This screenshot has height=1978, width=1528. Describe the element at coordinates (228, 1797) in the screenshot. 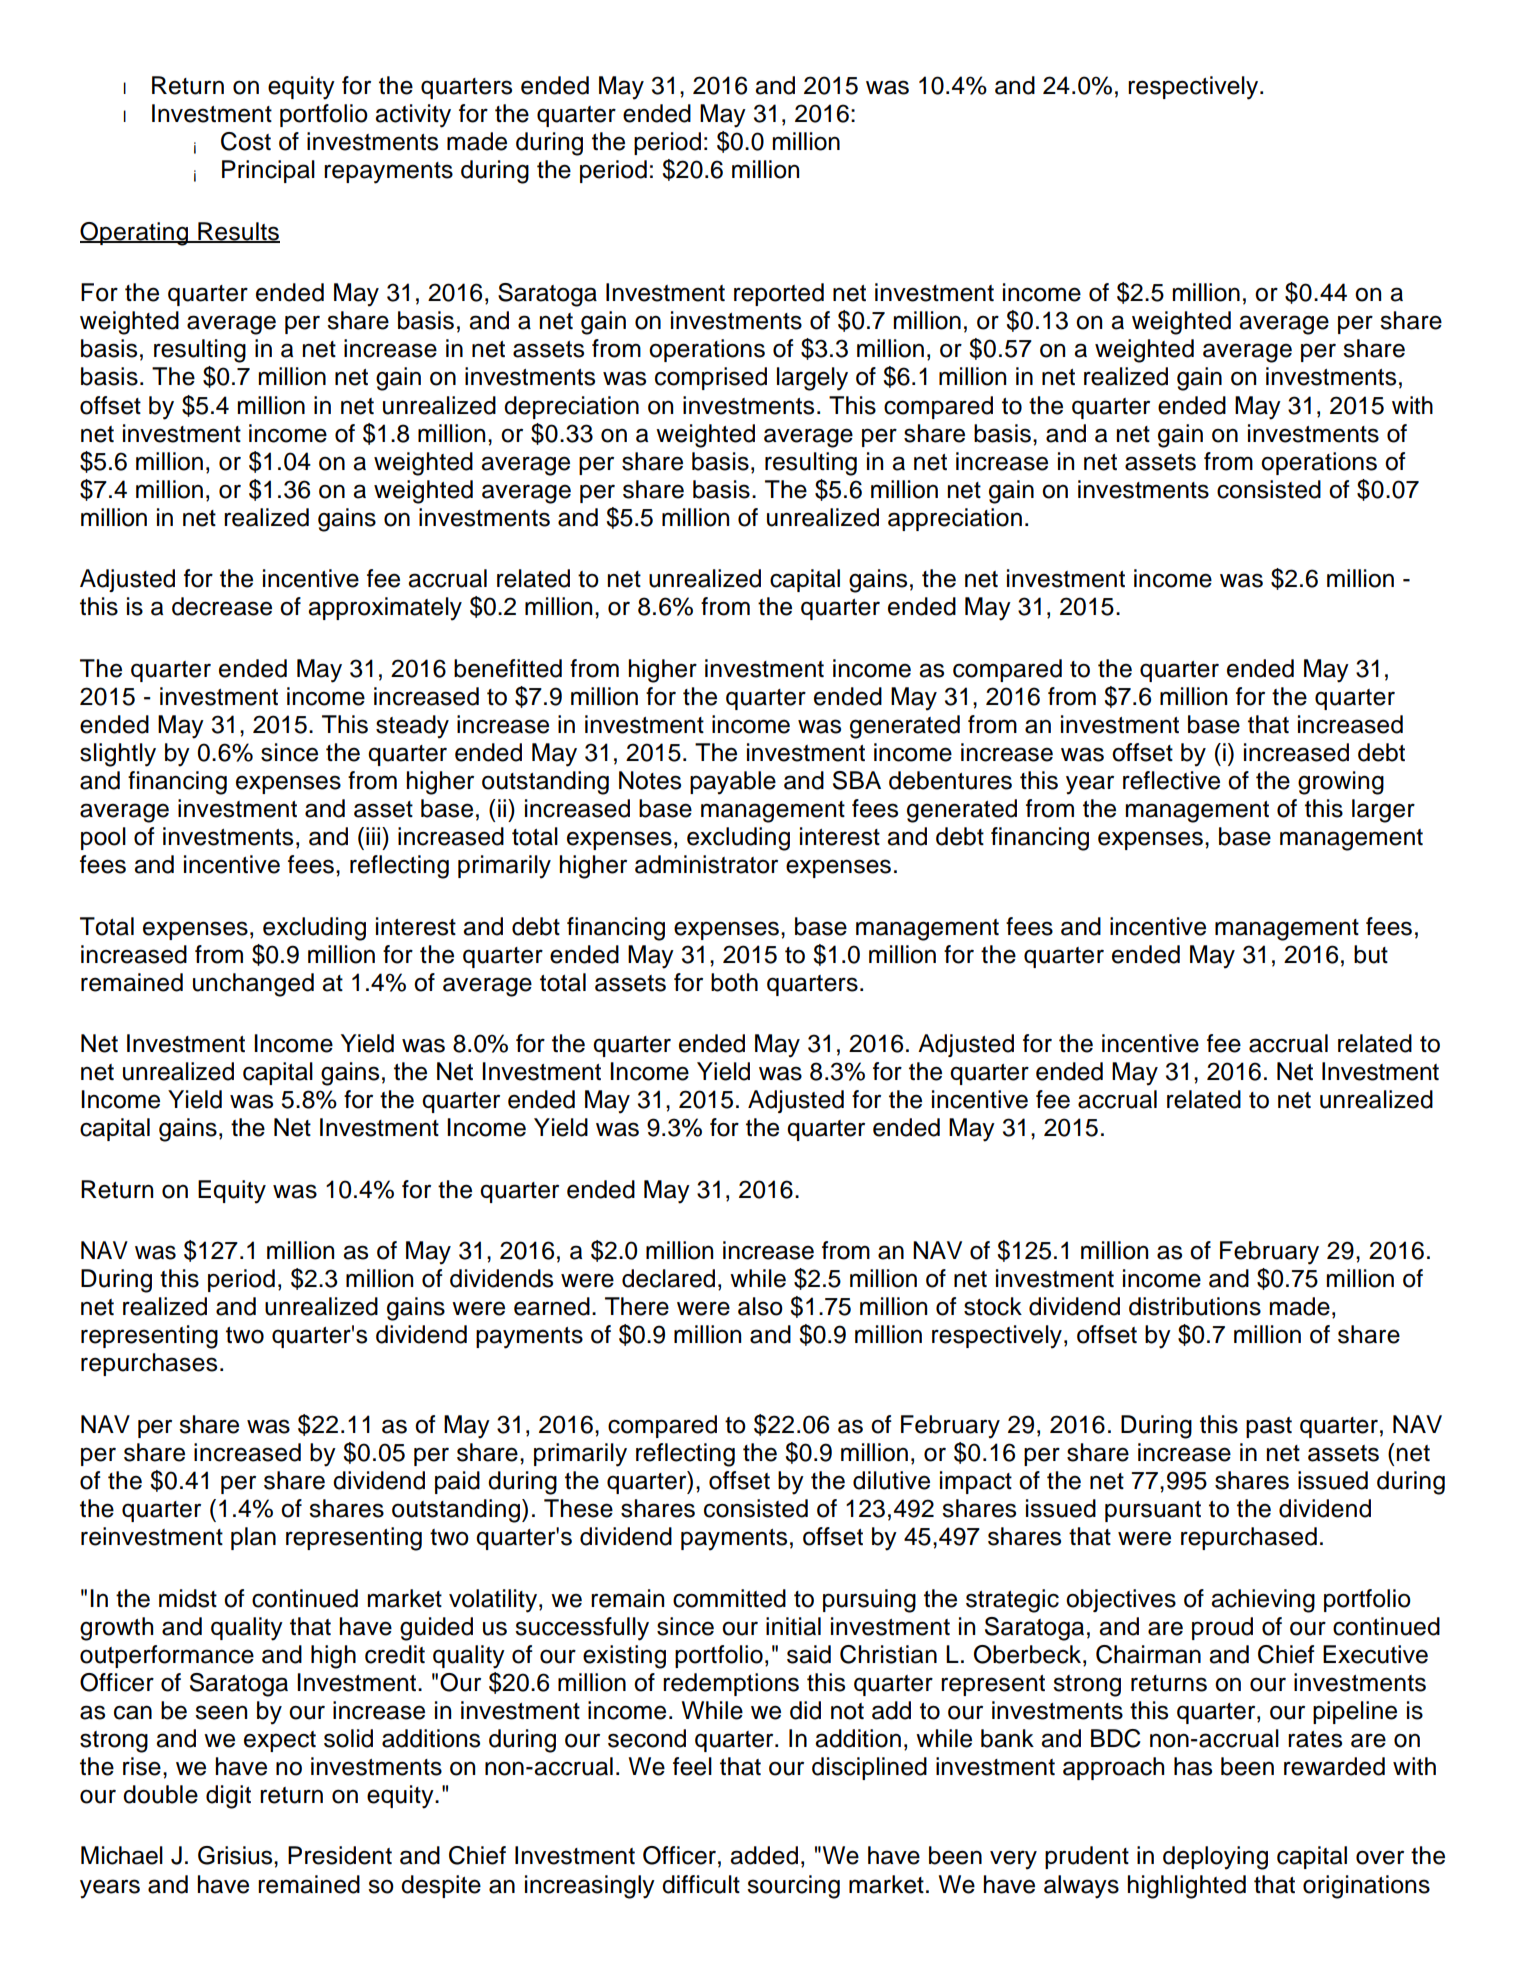

I see `digit` at that location.
